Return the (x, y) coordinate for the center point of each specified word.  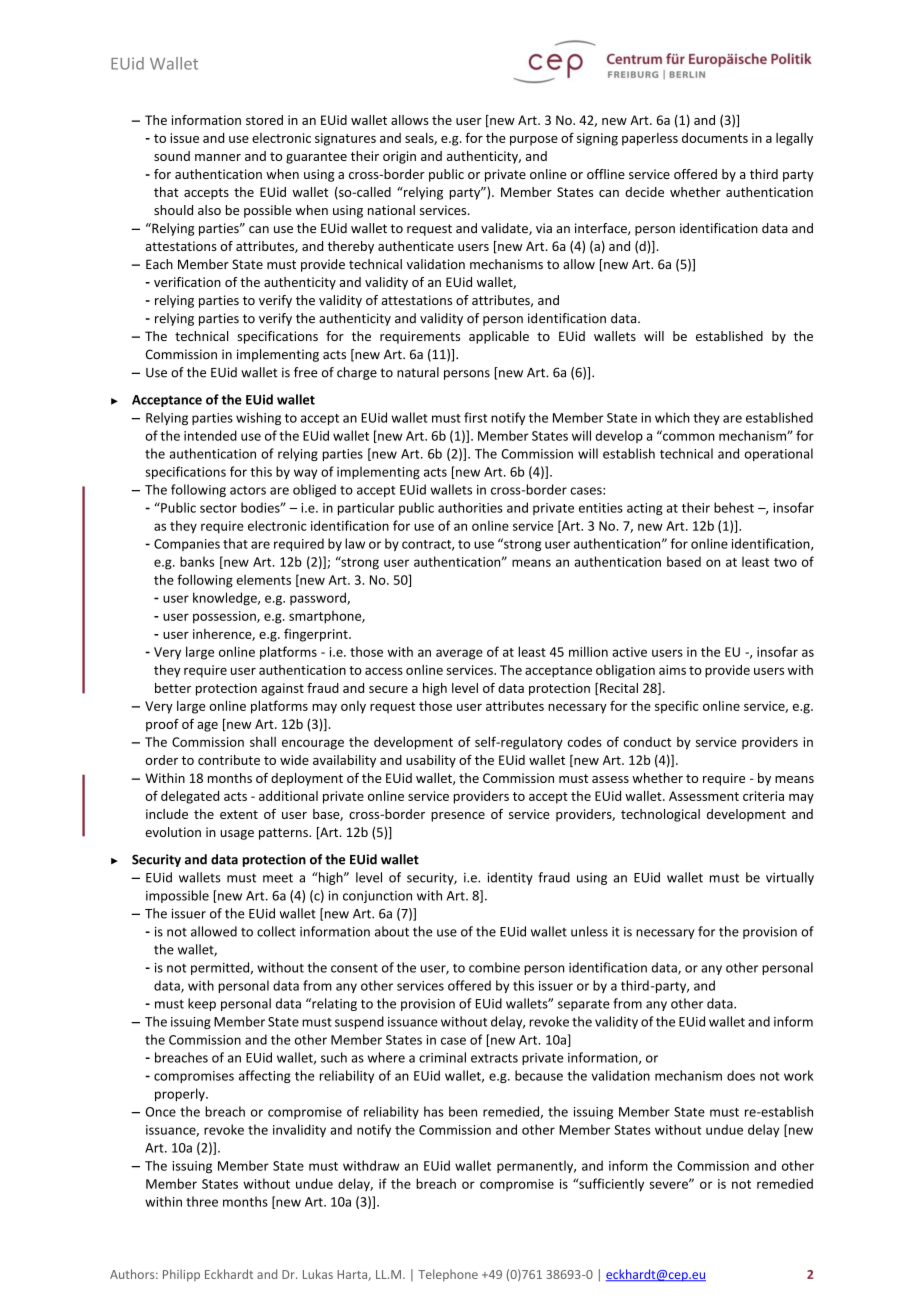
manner (218, 157)
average (459, 654)
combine (494, 967)
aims (672, 670)
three (202, 1201)
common (688, 436)
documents (715, 138)
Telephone (448, 1275)
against (282, 689)
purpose (534, 141)
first (475, 417)
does (741, 1075)
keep (202, 1004)
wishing (258, 418)
